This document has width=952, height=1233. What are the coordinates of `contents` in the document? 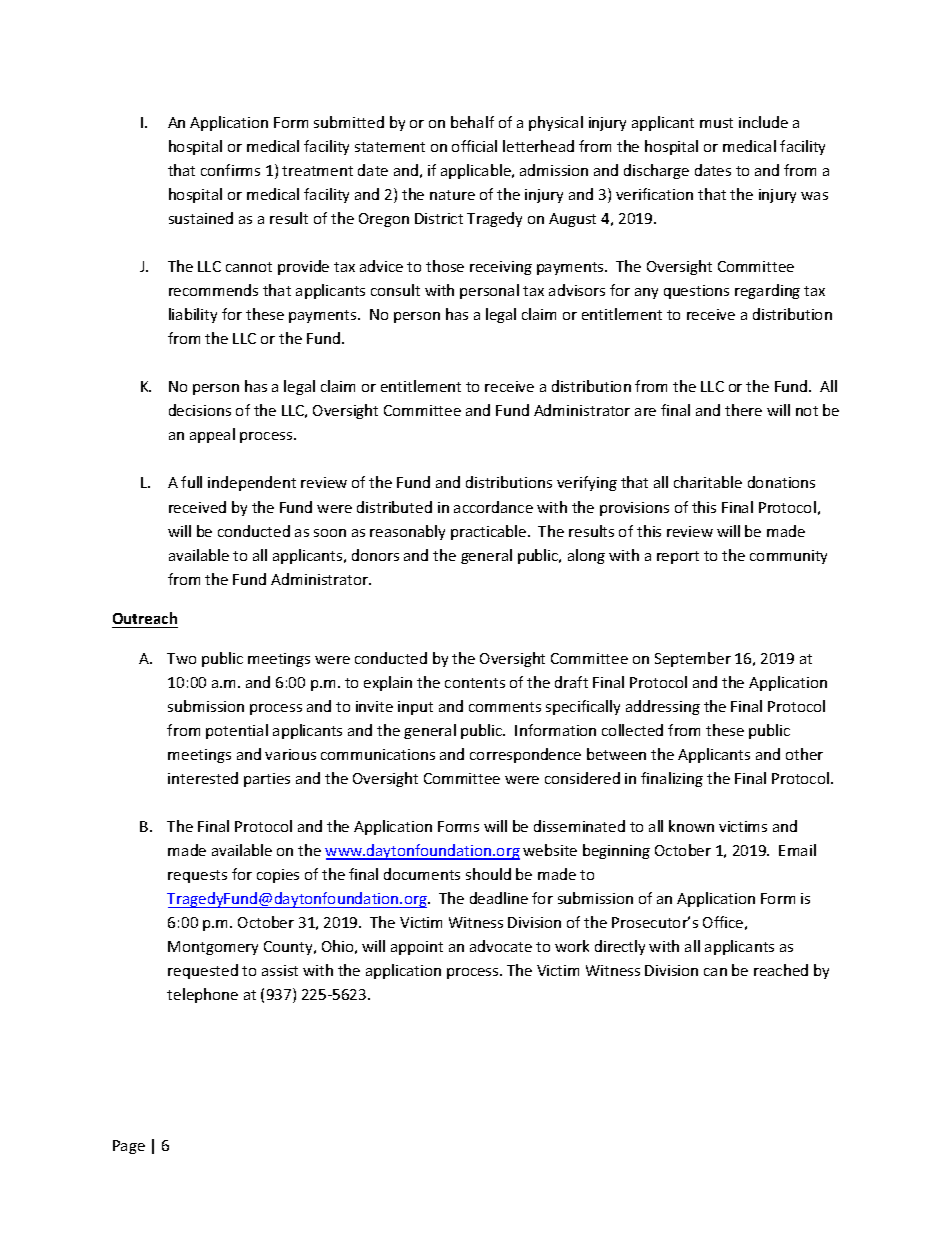 It's located at (475, 683).
